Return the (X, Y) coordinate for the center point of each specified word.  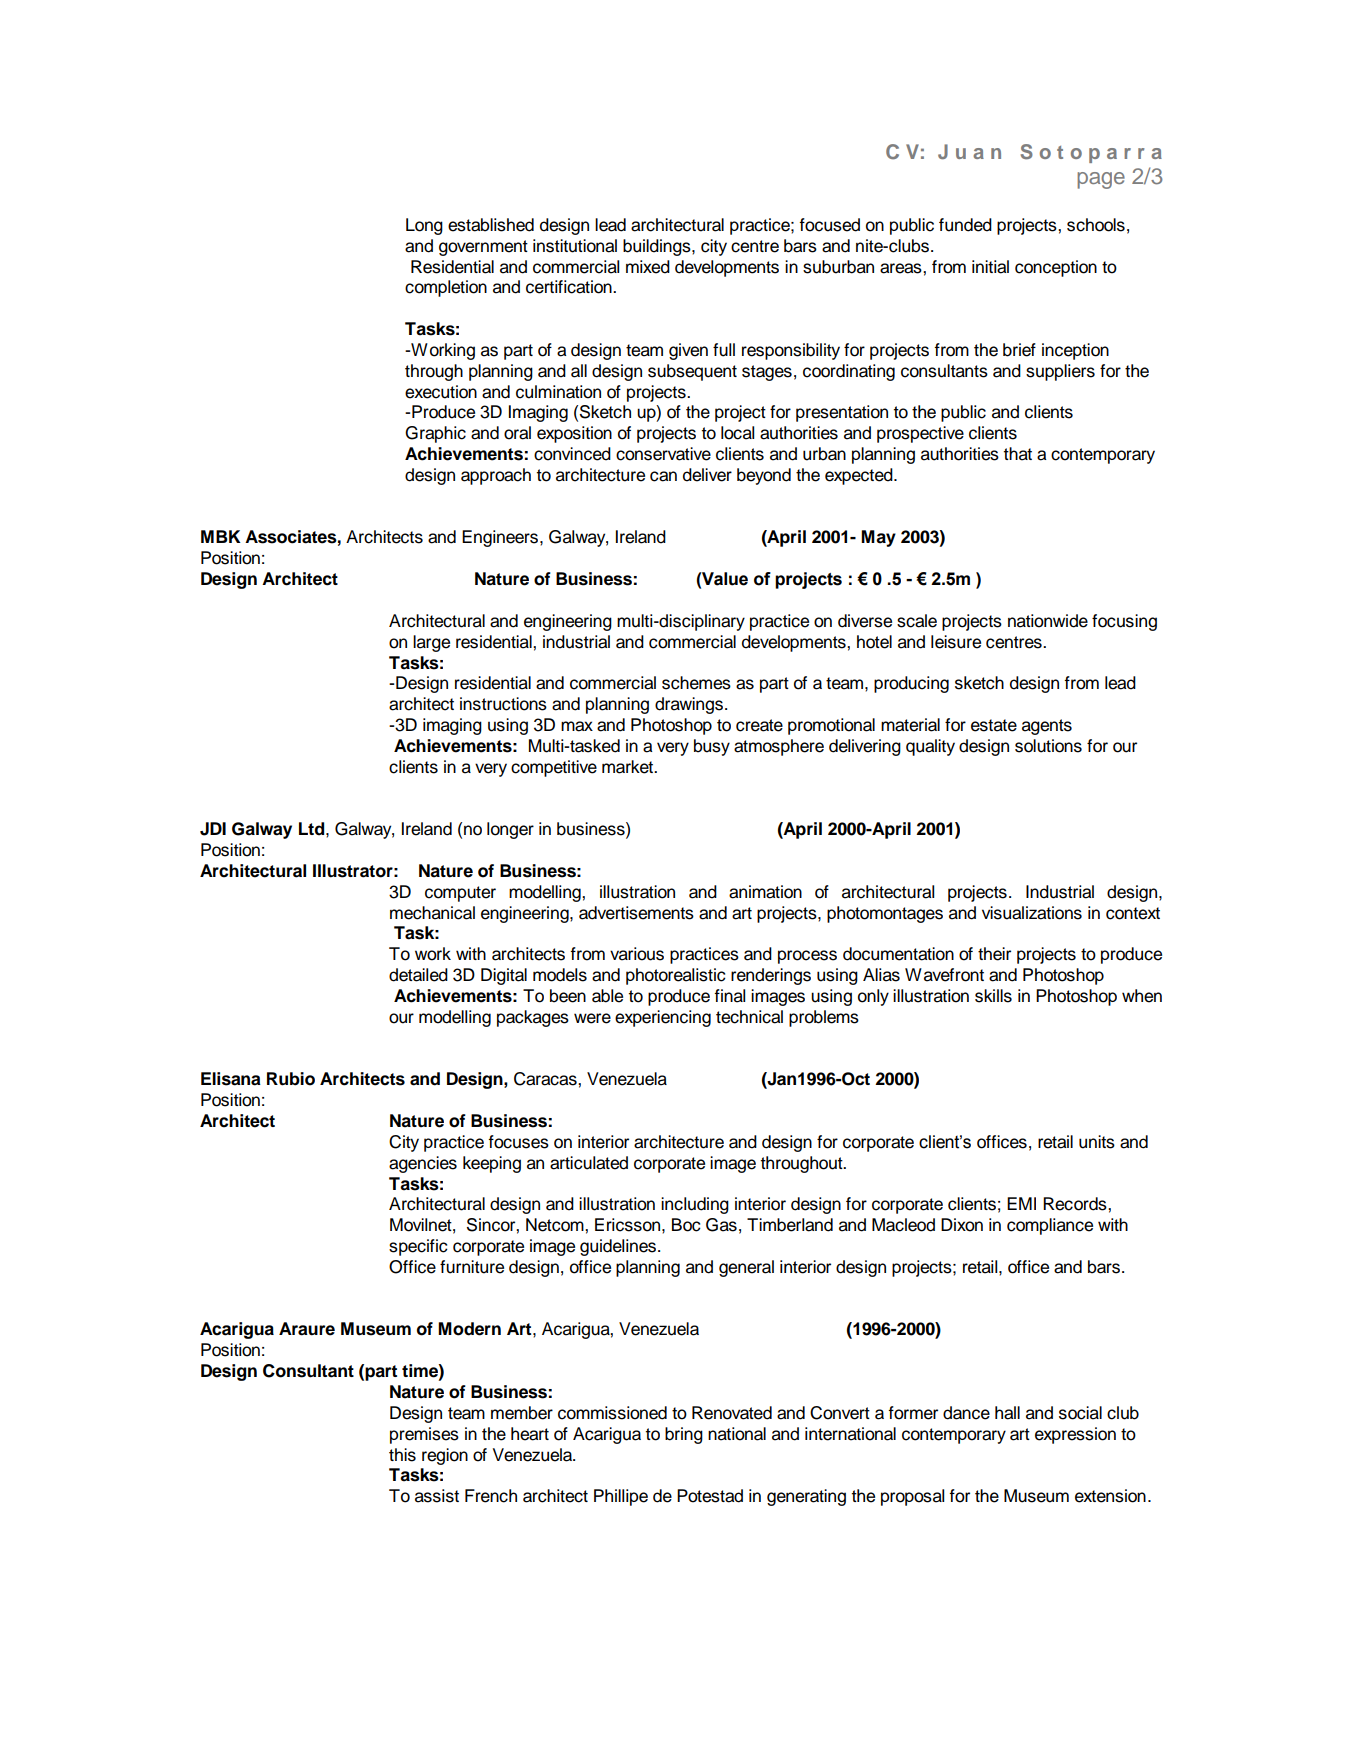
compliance (1050, 1226)
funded (965, 225)
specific (418, 1247)
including (695, 1205)
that (1018, 454)
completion (446, 288)
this (402, 1455)
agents (1047, 727)
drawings (690, 705)
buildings (658, 247)
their (994, 954)
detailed (418, 975)
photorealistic (676, 976)
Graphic (435, 434)
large (431, 643)
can (663, 476)
